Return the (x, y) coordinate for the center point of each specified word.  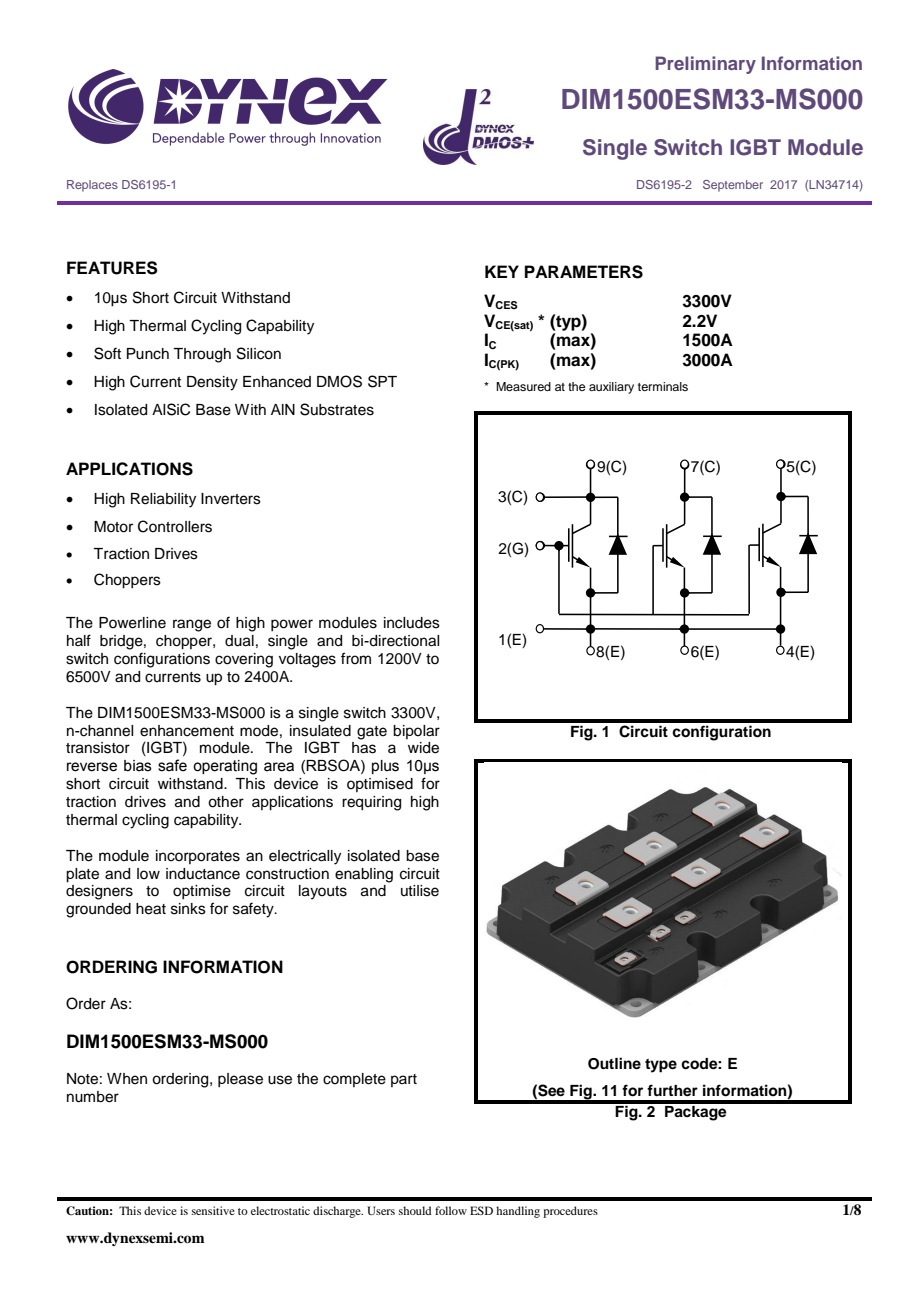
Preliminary (705, 65)
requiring (371, 803)
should (415, 1210)
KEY (502, 271)
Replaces (92, 186)
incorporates (198, 857)
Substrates (337, 409)
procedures (570, 1212)
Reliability (163, 500)
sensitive (213, 1210)
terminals (663, 386)
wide (423, 748)
